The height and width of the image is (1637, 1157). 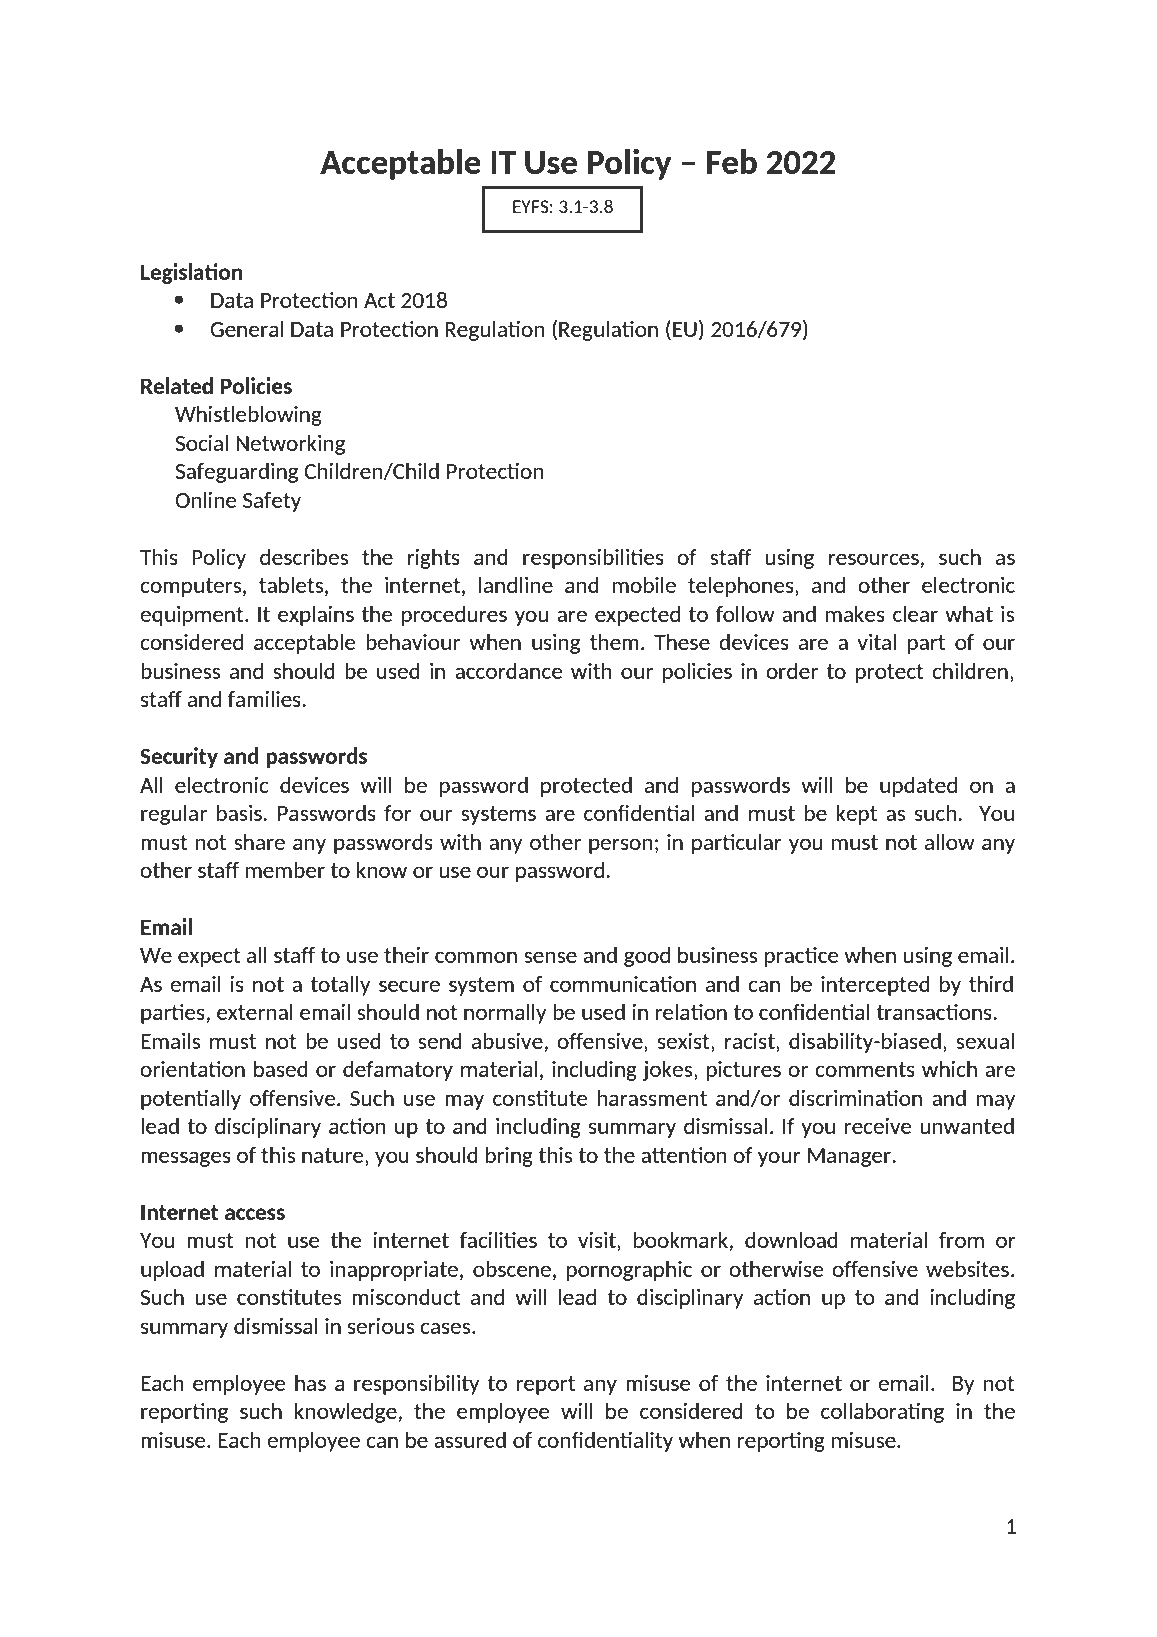 What do you see at coordinates (623, 984) in the image?
I see `communication` at bounding box center [623, 984].
